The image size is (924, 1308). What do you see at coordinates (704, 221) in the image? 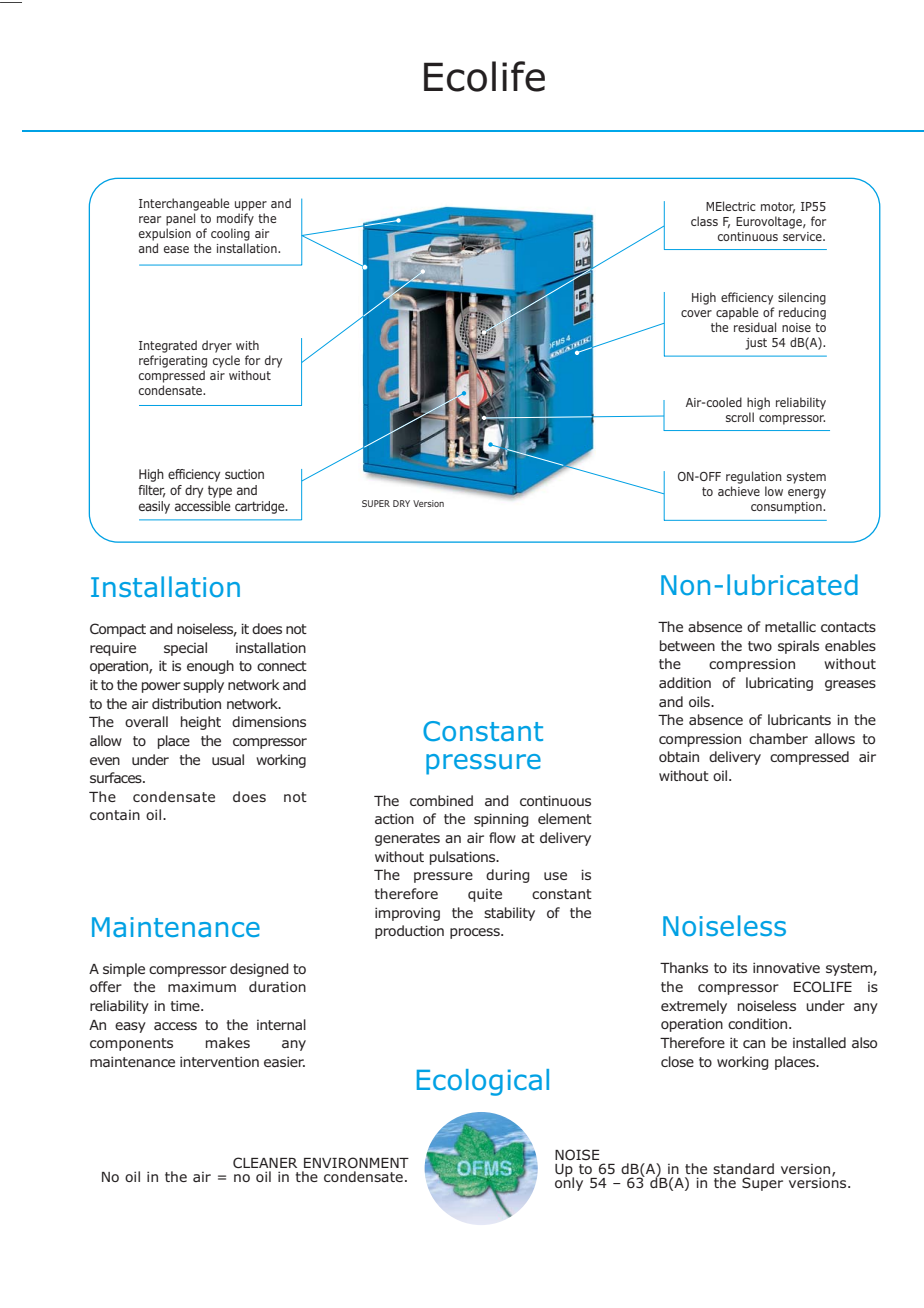
I see `class` at bounding box center [704, 221].
